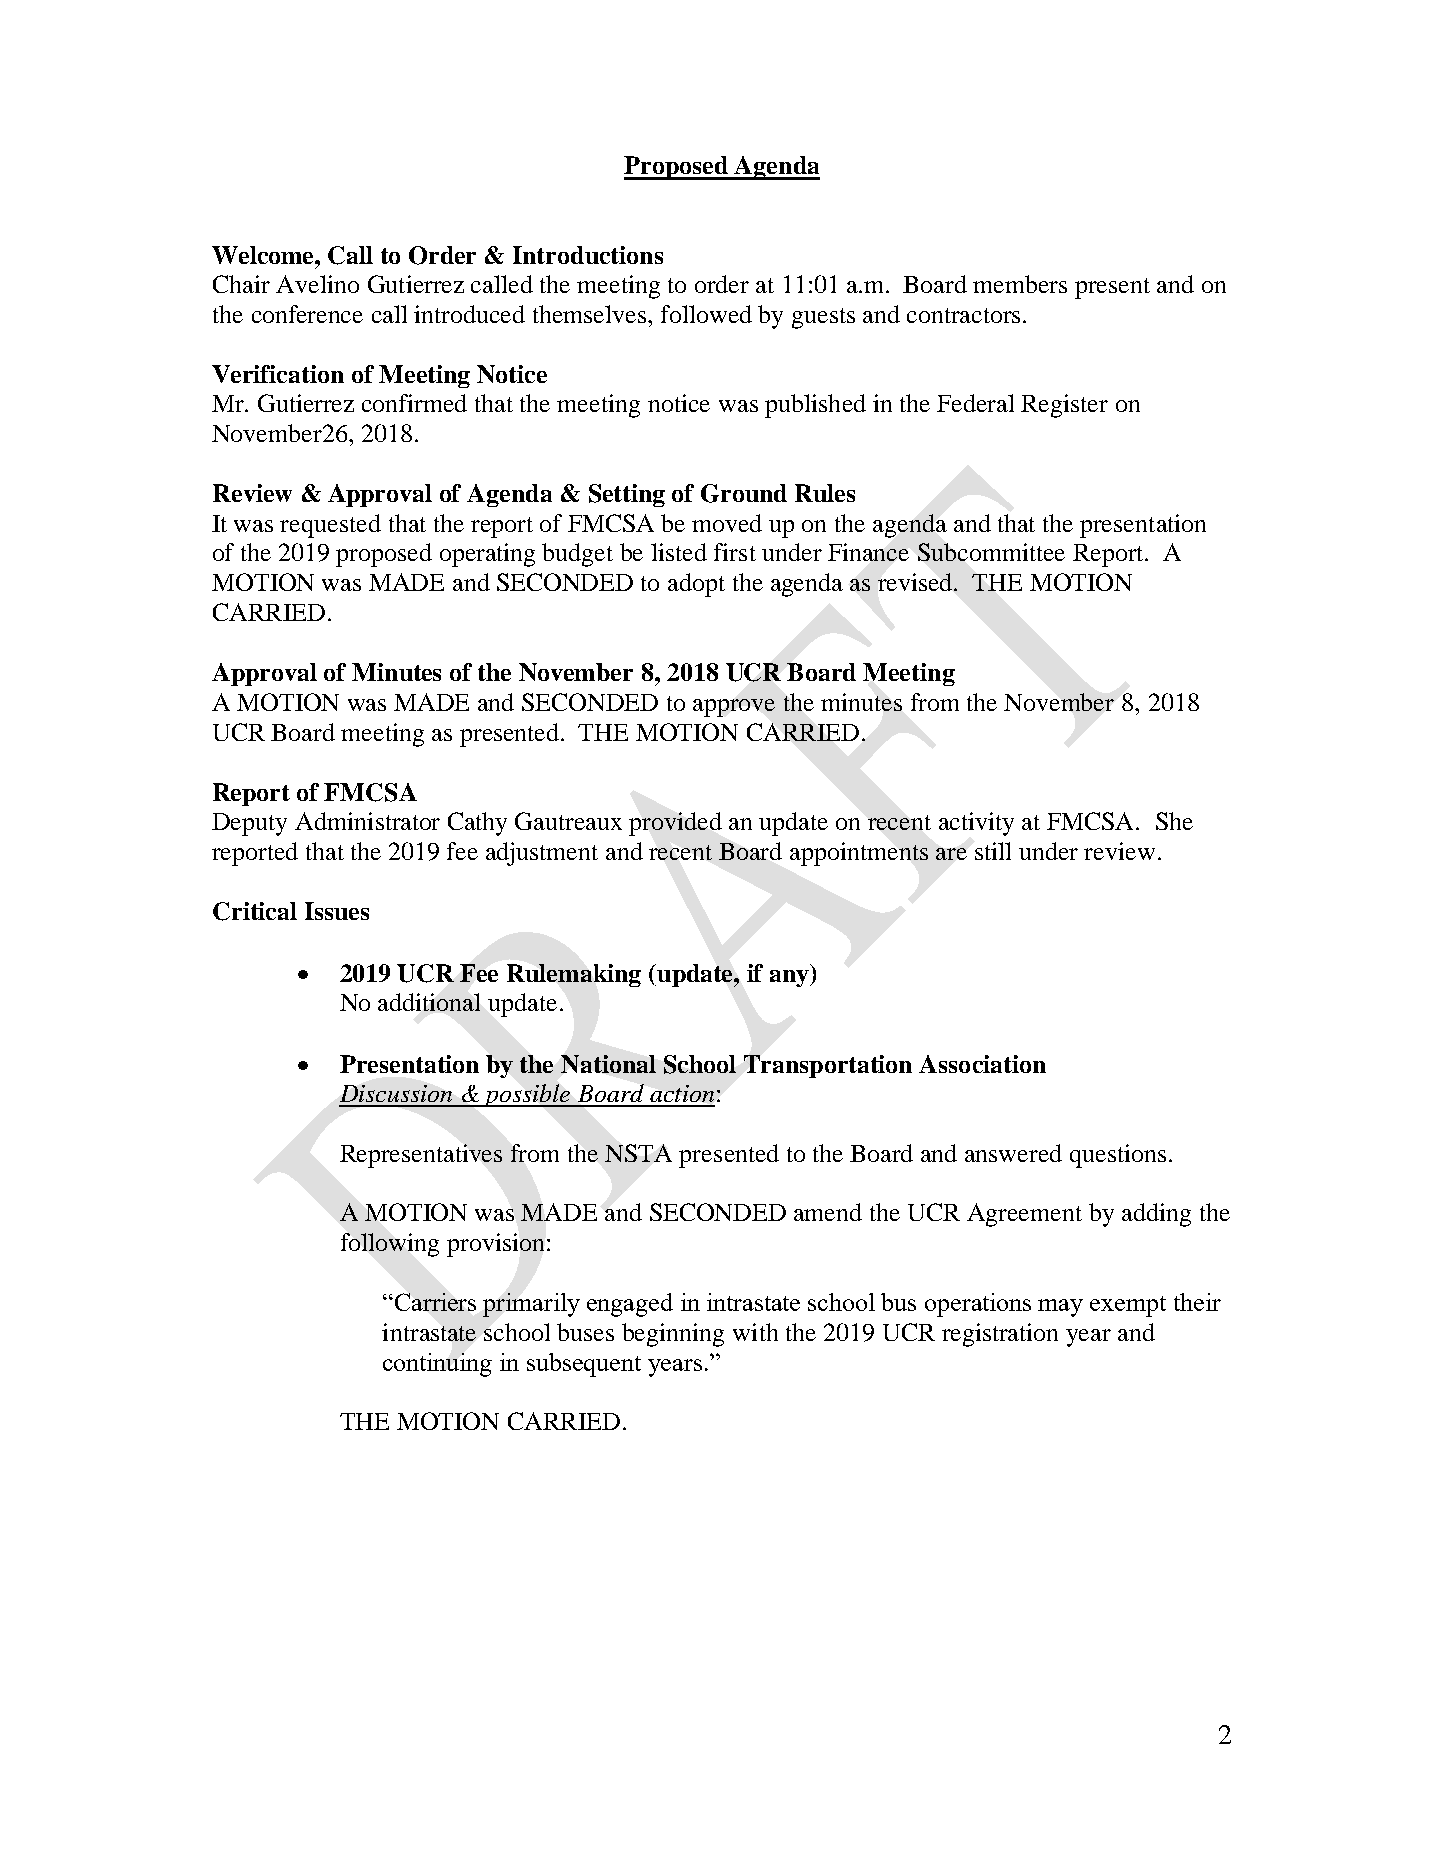 This document has width=1444, height=1868. What do you see at coordinates (429, 1002) in the document?
I see `additional` at bounding box center [429, 1002].
